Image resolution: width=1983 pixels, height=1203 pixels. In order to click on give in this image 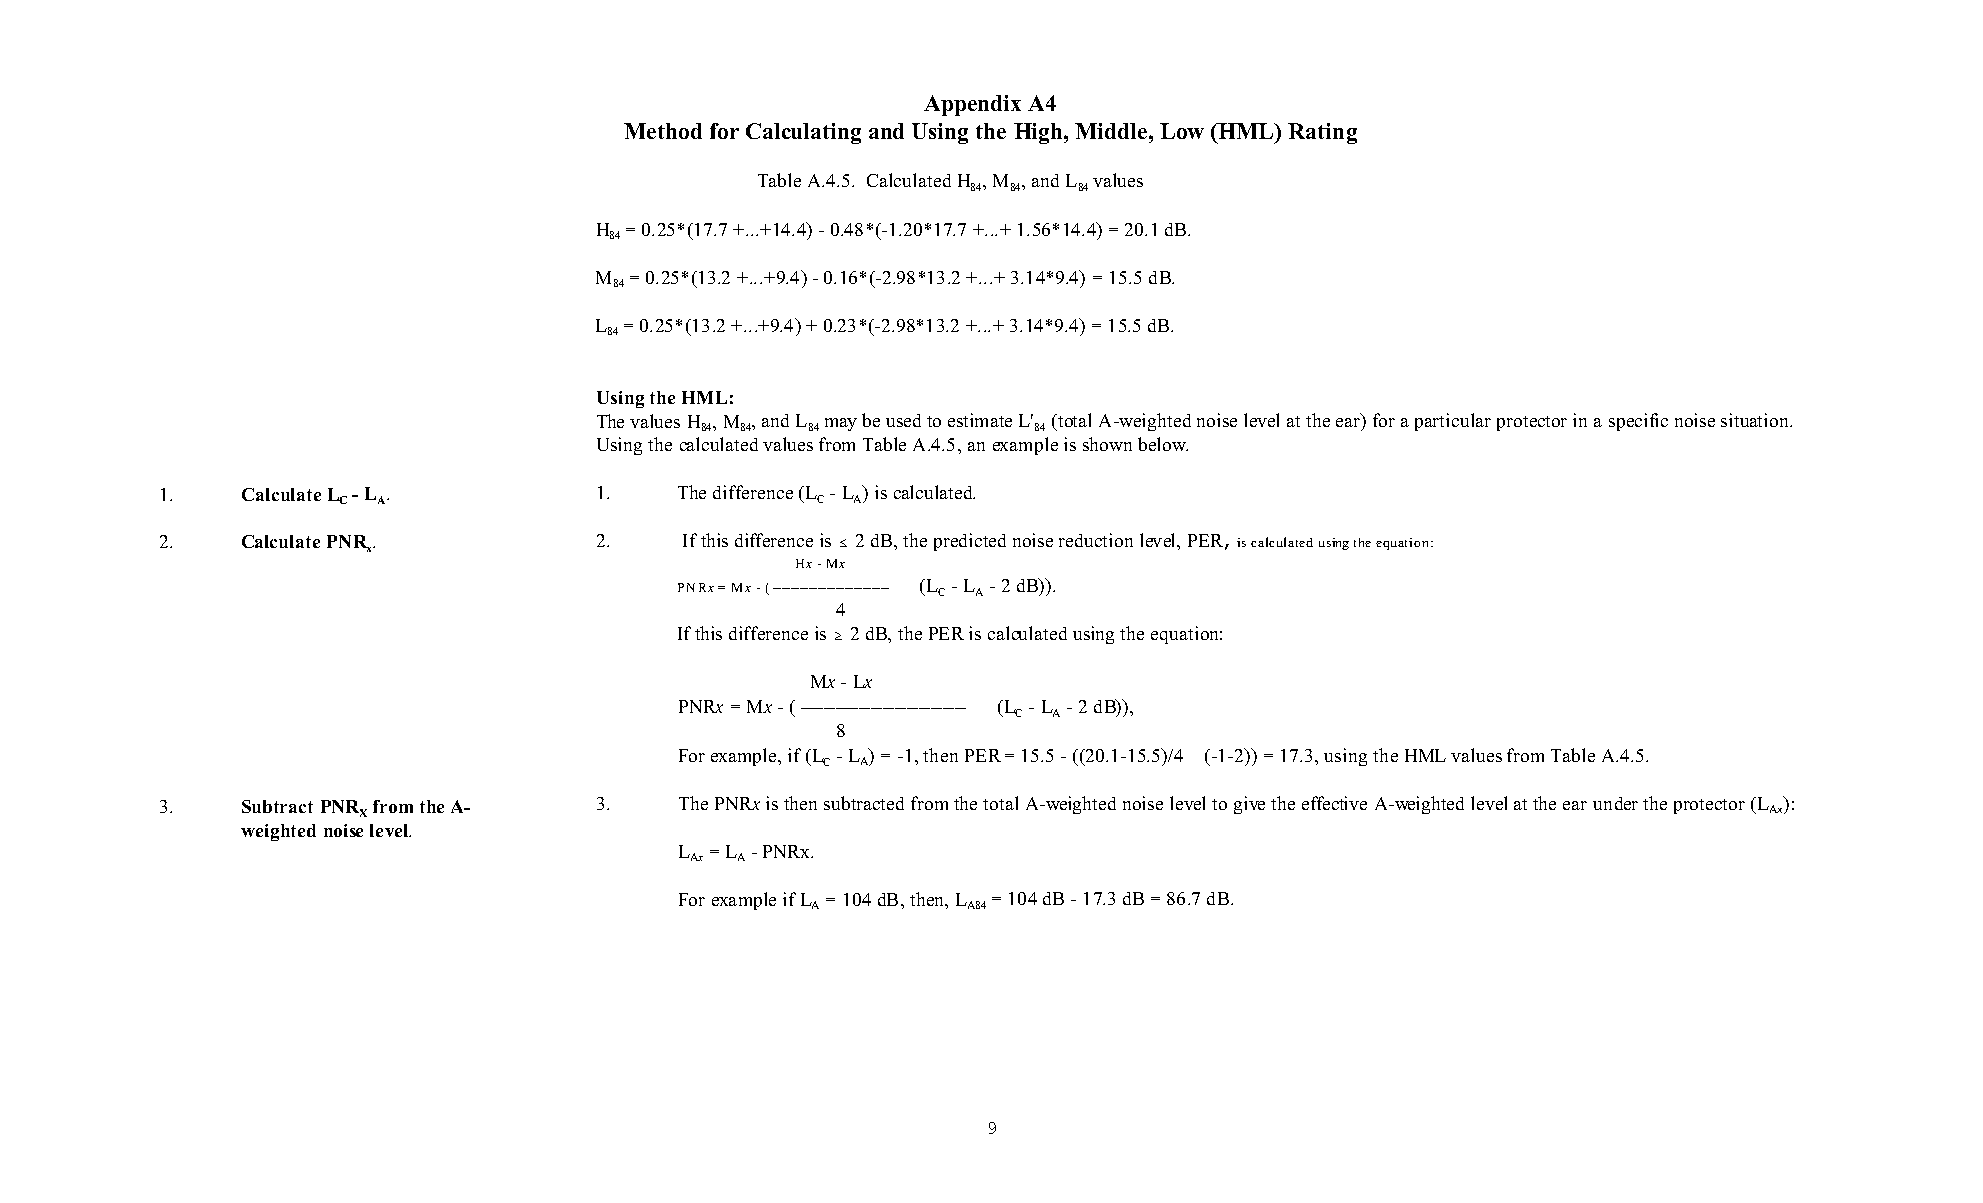, I will do `click(1249, 805)`.
